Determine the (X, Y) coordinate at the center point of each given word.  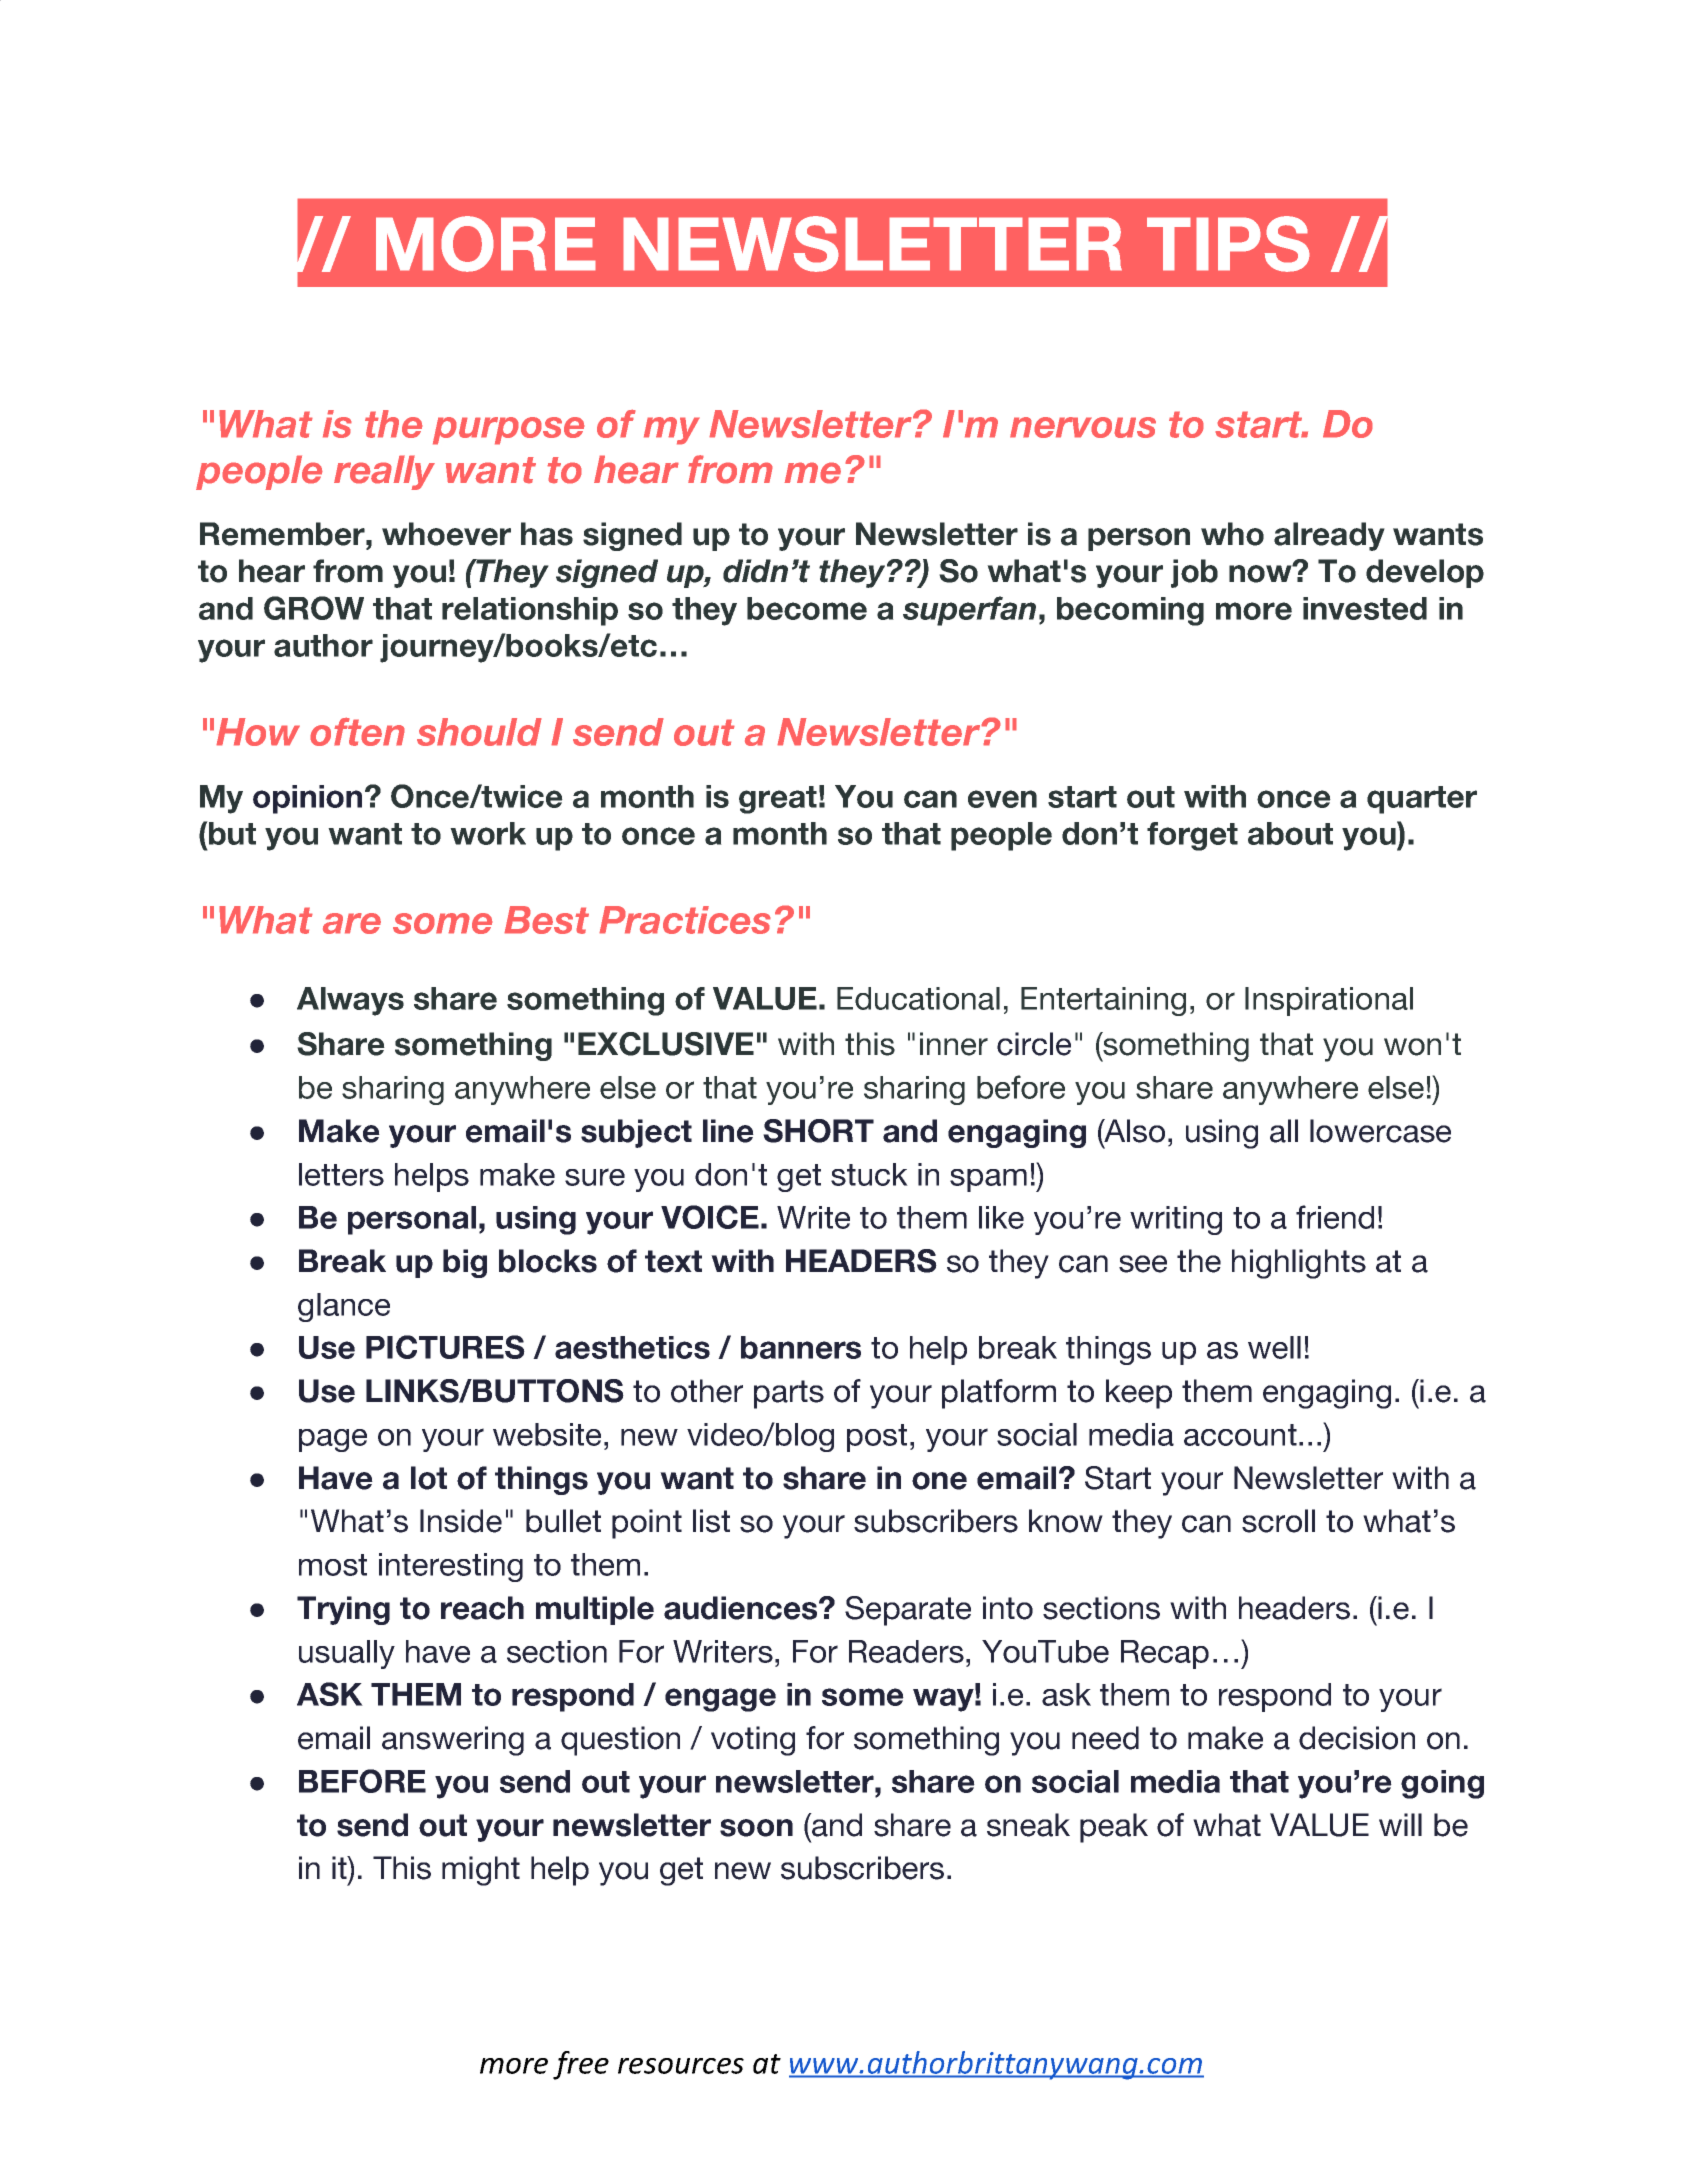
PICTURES (445, 1347)
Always (350, 1001)
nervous (1083, 427)
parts (789, 1394)
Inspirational (1329, 1001)
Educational (918, 998)
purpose (509, 431)
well (1274, 1347)
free (581, 2065)
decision (1357, 1738)
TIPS (1228, 244)
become (807, 608)
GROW (314, 608)
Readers (906, 1651)
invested (1365, 608)
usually (347, 1654)
